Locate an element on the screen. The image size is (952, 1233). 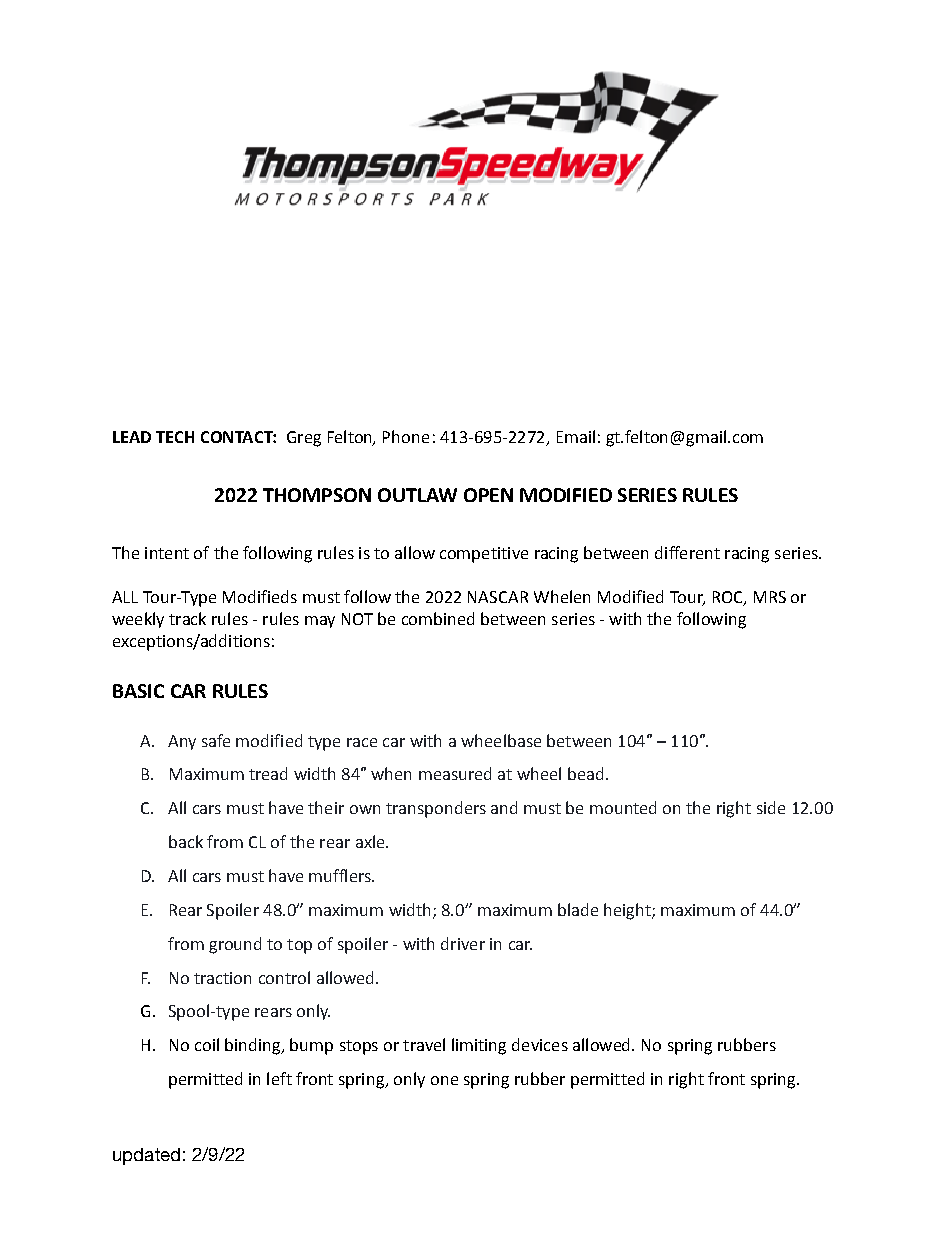
height is located at coordinates (628, 911).
